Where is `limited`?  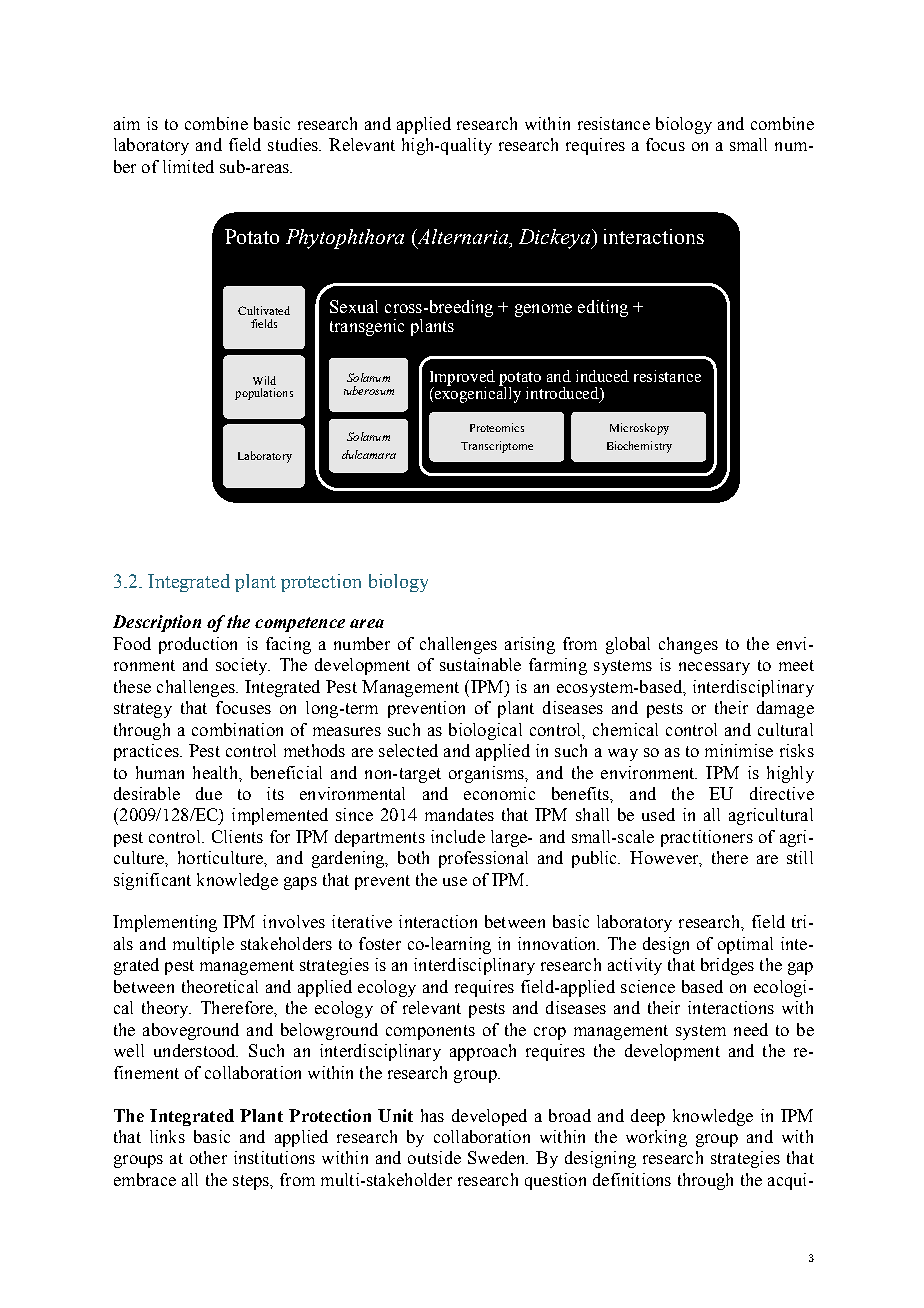 limited is located at coordinates (188, 166).
